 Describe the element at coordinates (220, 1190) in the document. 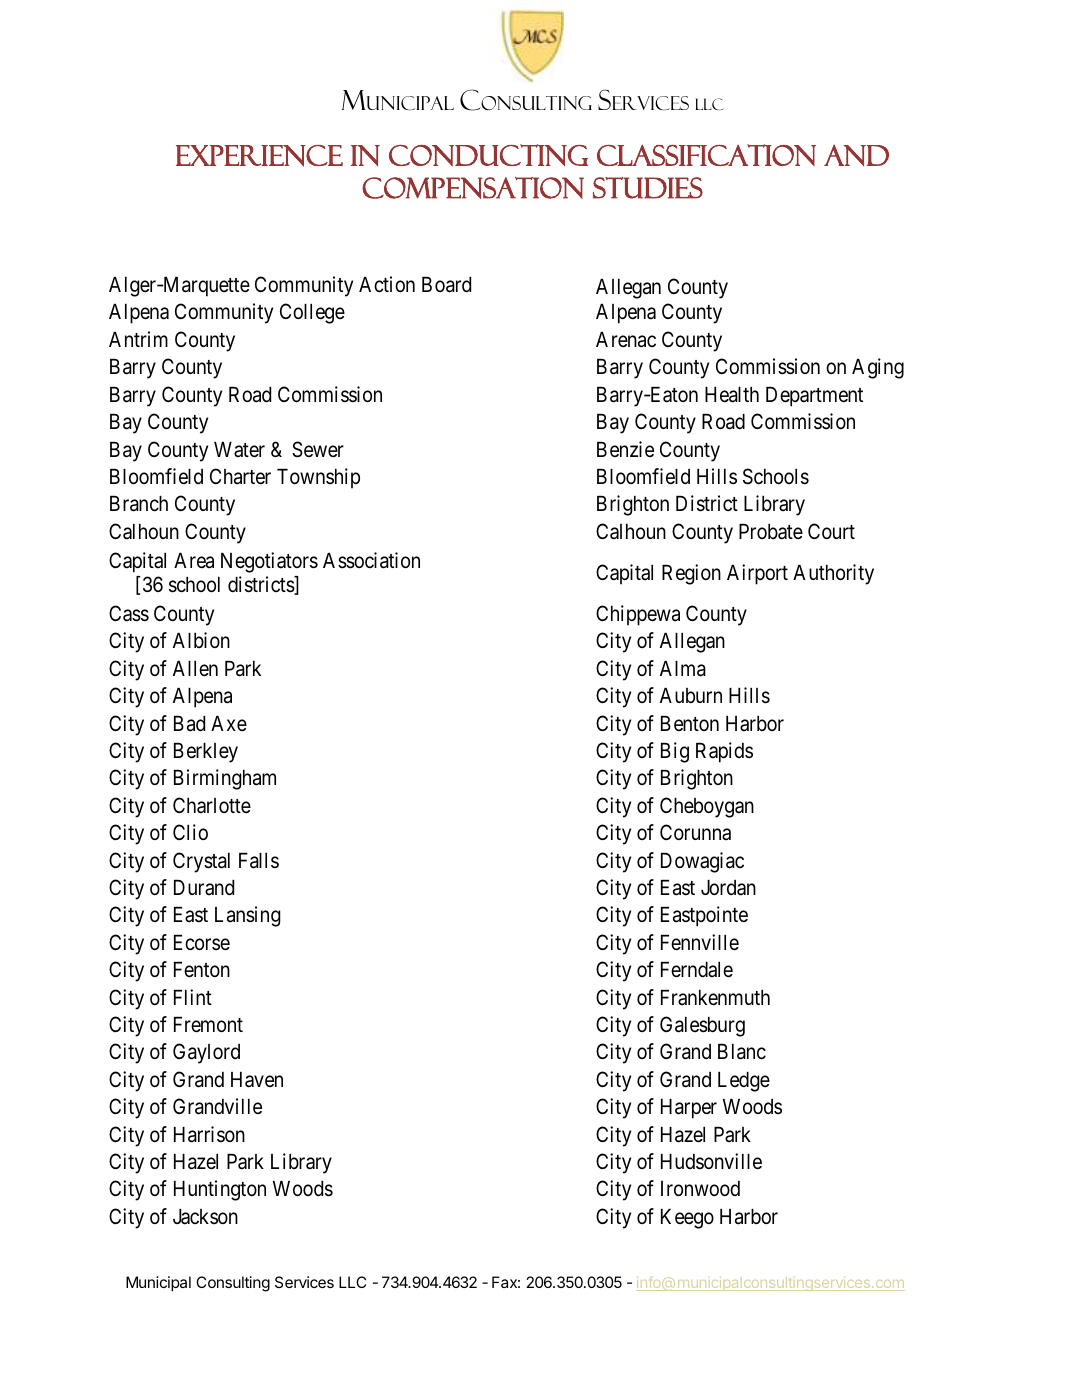

I see `Huntington` at that location.
